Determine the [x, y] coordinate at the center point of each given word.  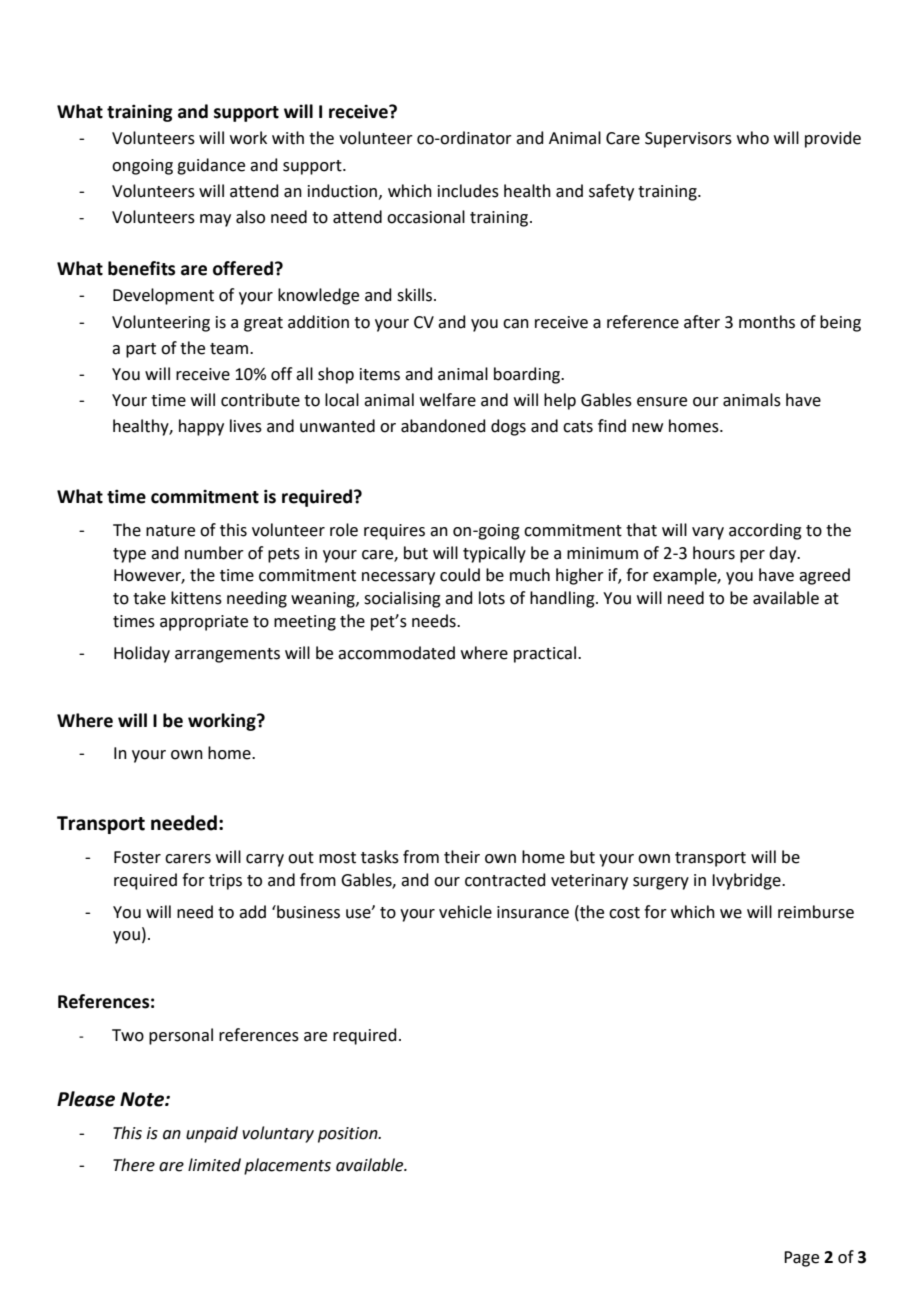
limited [214, 1165]
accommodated [396, 653]
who [753, 138]
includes [468, 191]
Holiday [142, 654]
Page [801, 1259]
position [349, 1135]
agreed [824, 576]
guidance [211, 166]
